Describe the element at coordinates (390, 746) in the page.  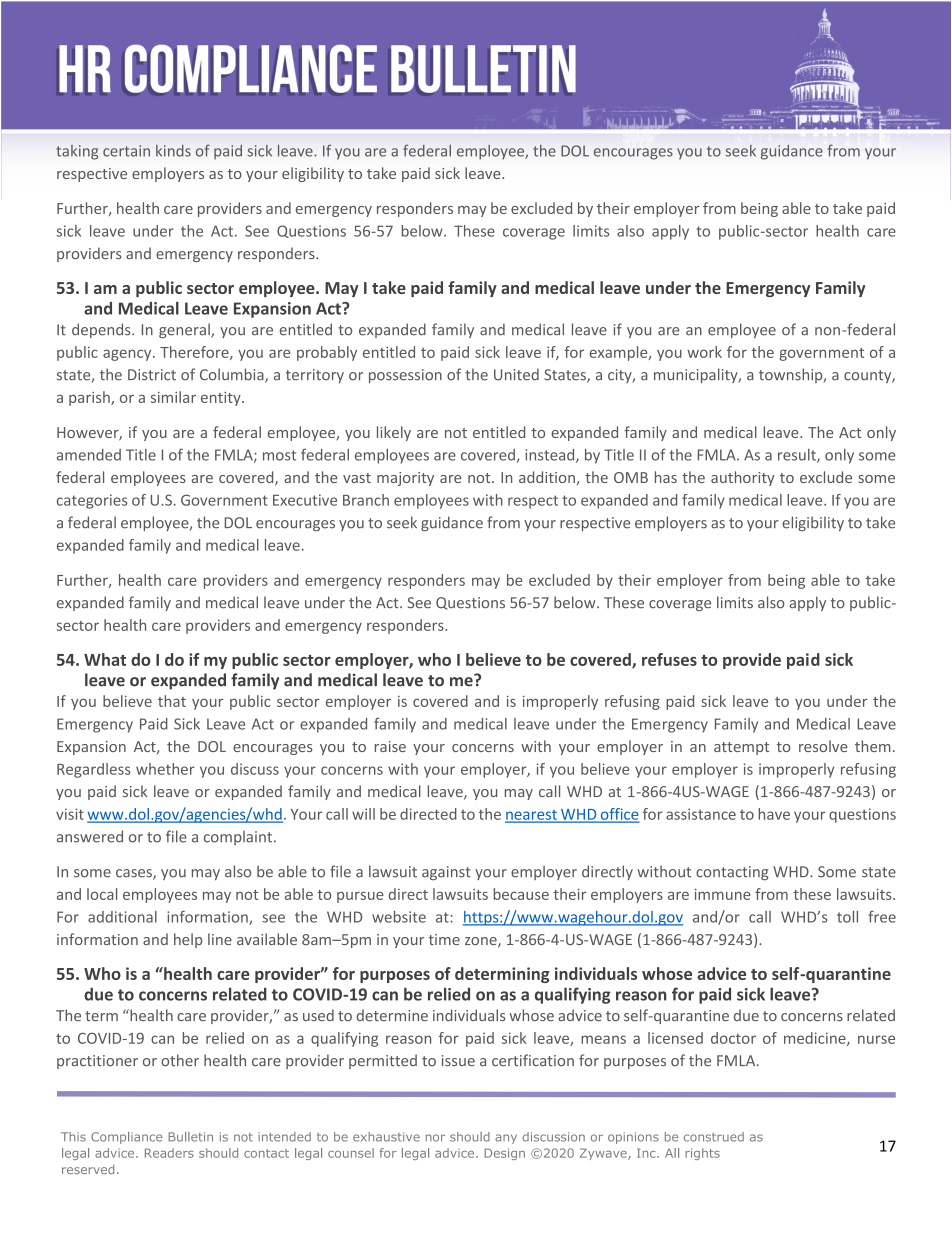
I see `raise` at that location.
